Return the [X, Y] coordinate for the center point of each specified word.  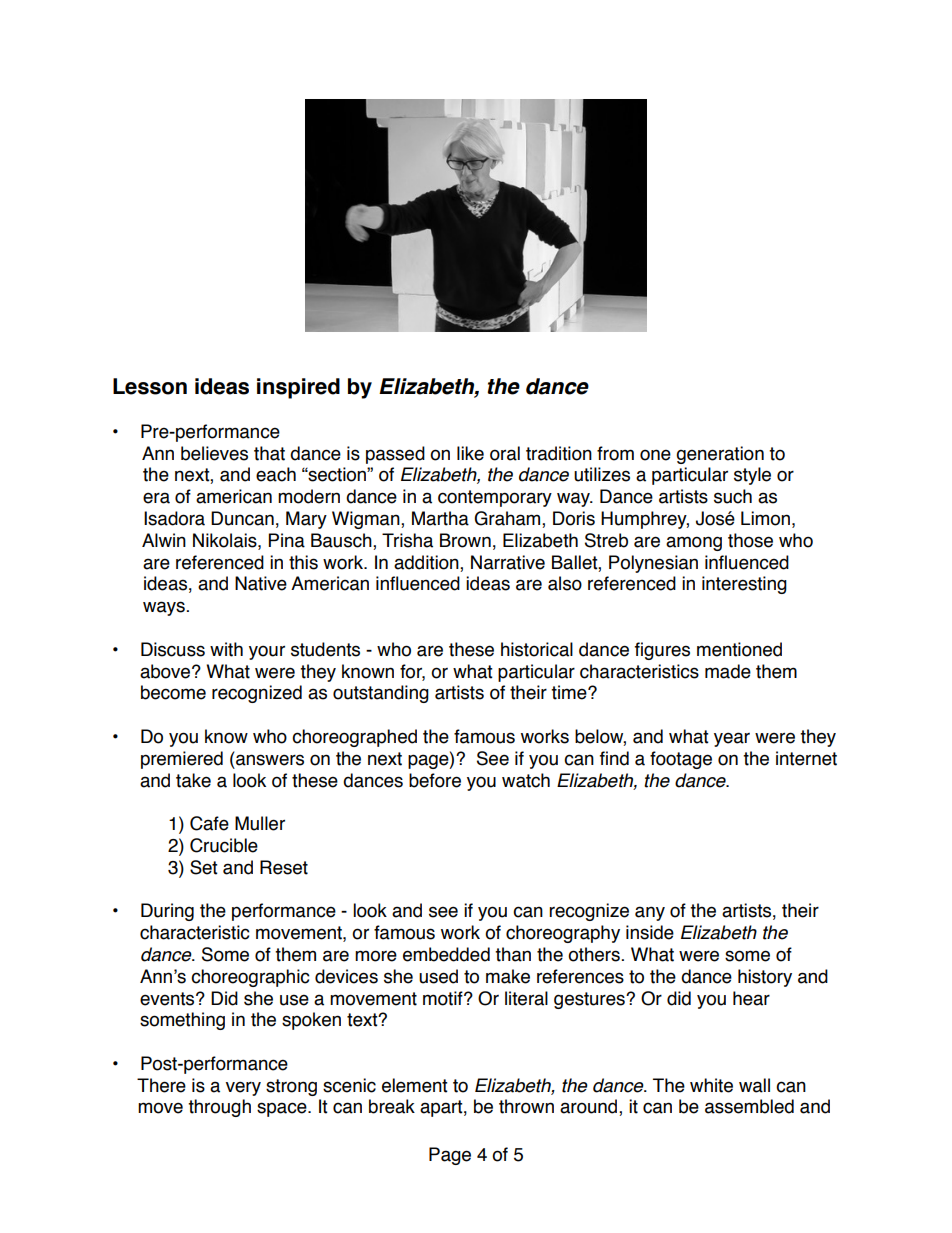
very [243, 1088]
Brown [465, 540]
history [765, 978]
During [167, 912]
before [435, 780]
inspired [298, 388]
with [226, 649]
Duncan [242, 518]
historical [537, 649]
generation [720, 455]
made [728, 671]
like [470, 453]
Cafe [209, 823]
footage [681, 760]
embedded [446, 954]
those [750, 540]
